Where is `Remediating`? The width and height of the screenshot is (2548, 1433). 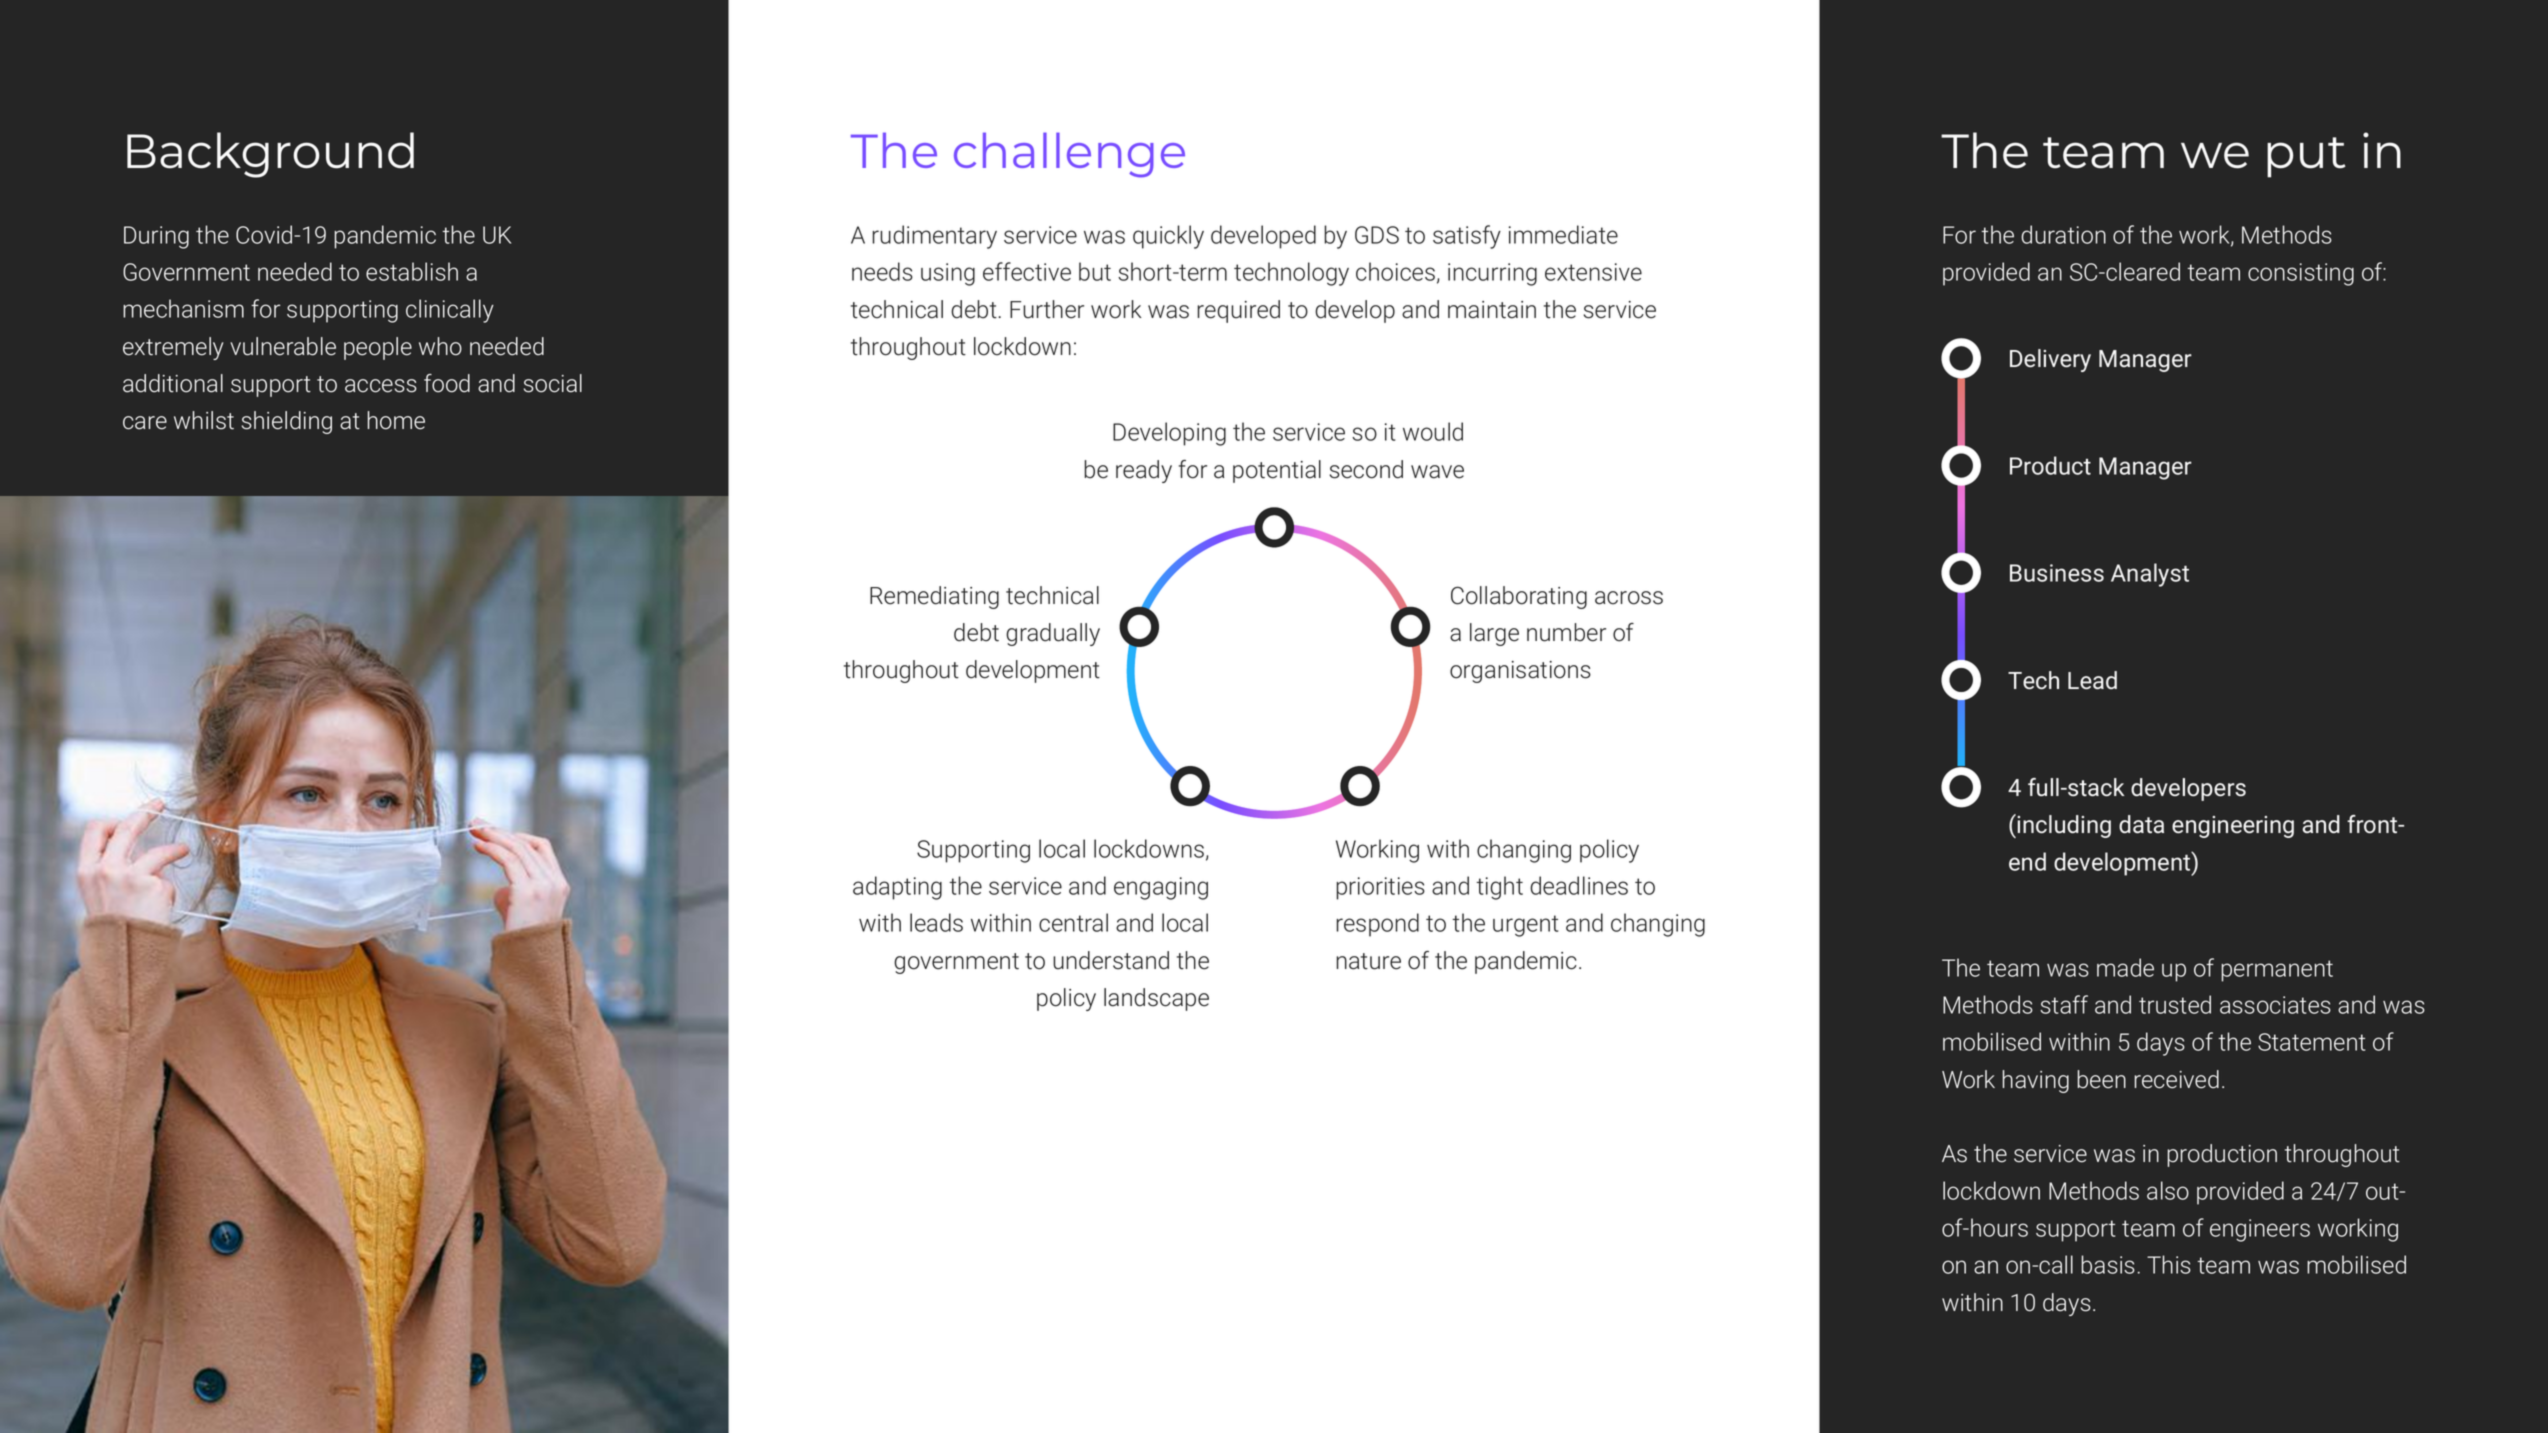 Remediating is located at coordinates (934, 597).
